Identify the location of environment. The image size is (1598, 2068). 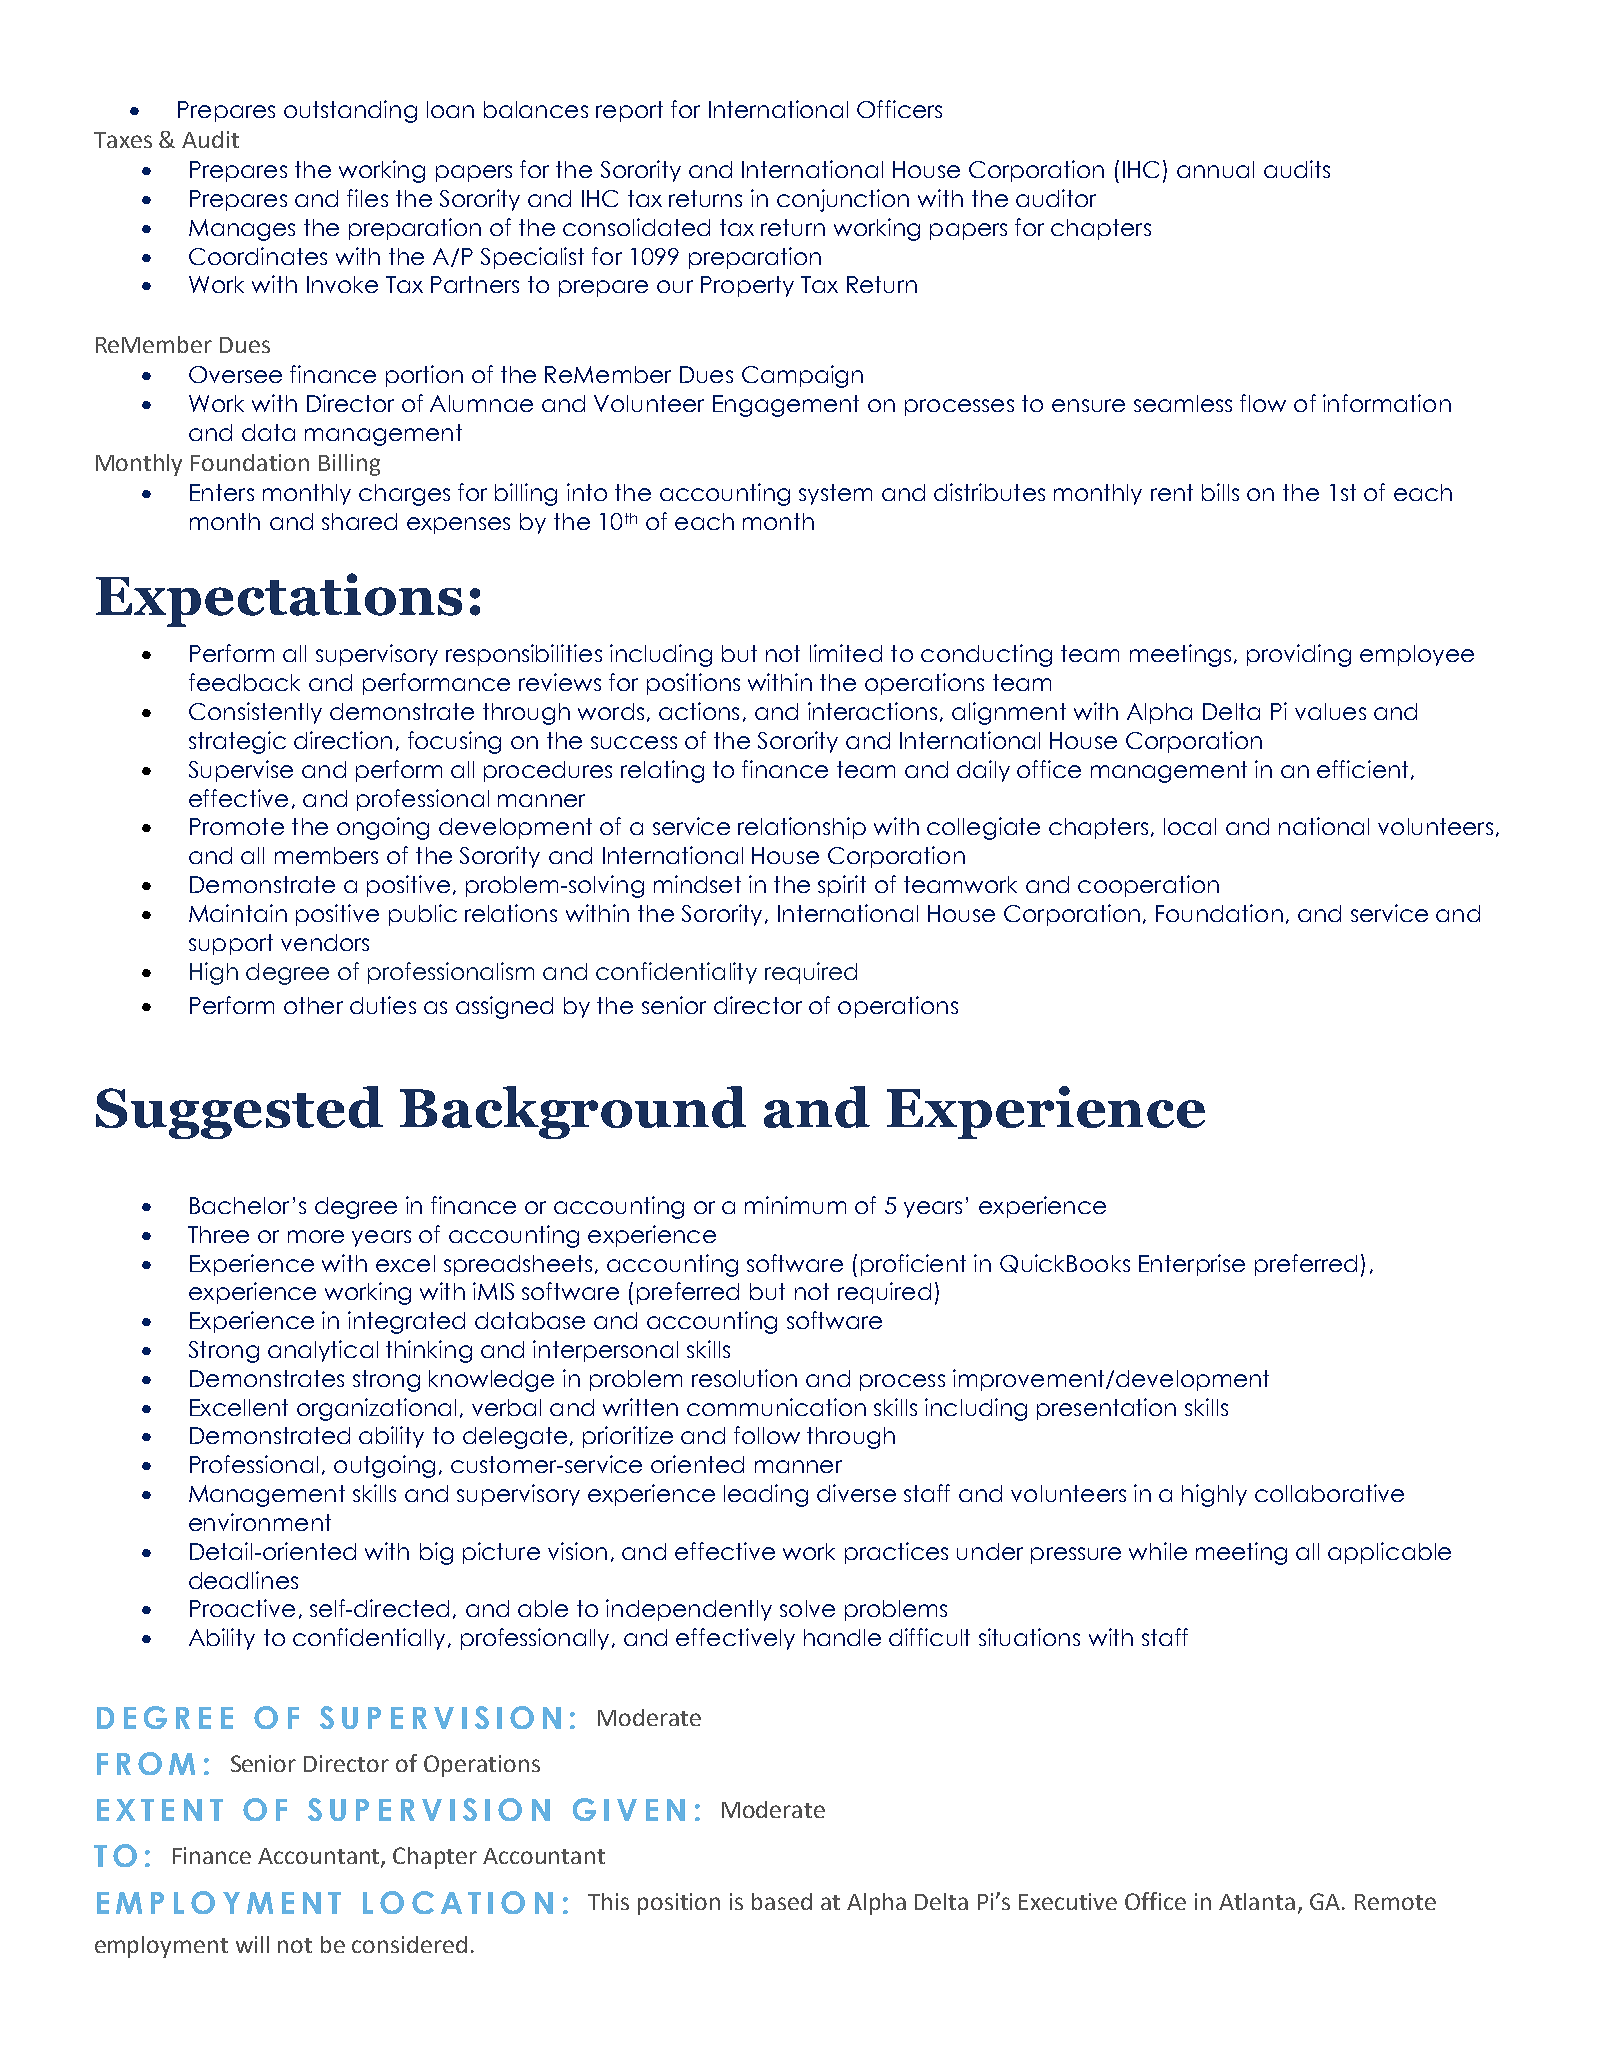
(260, 1522).
